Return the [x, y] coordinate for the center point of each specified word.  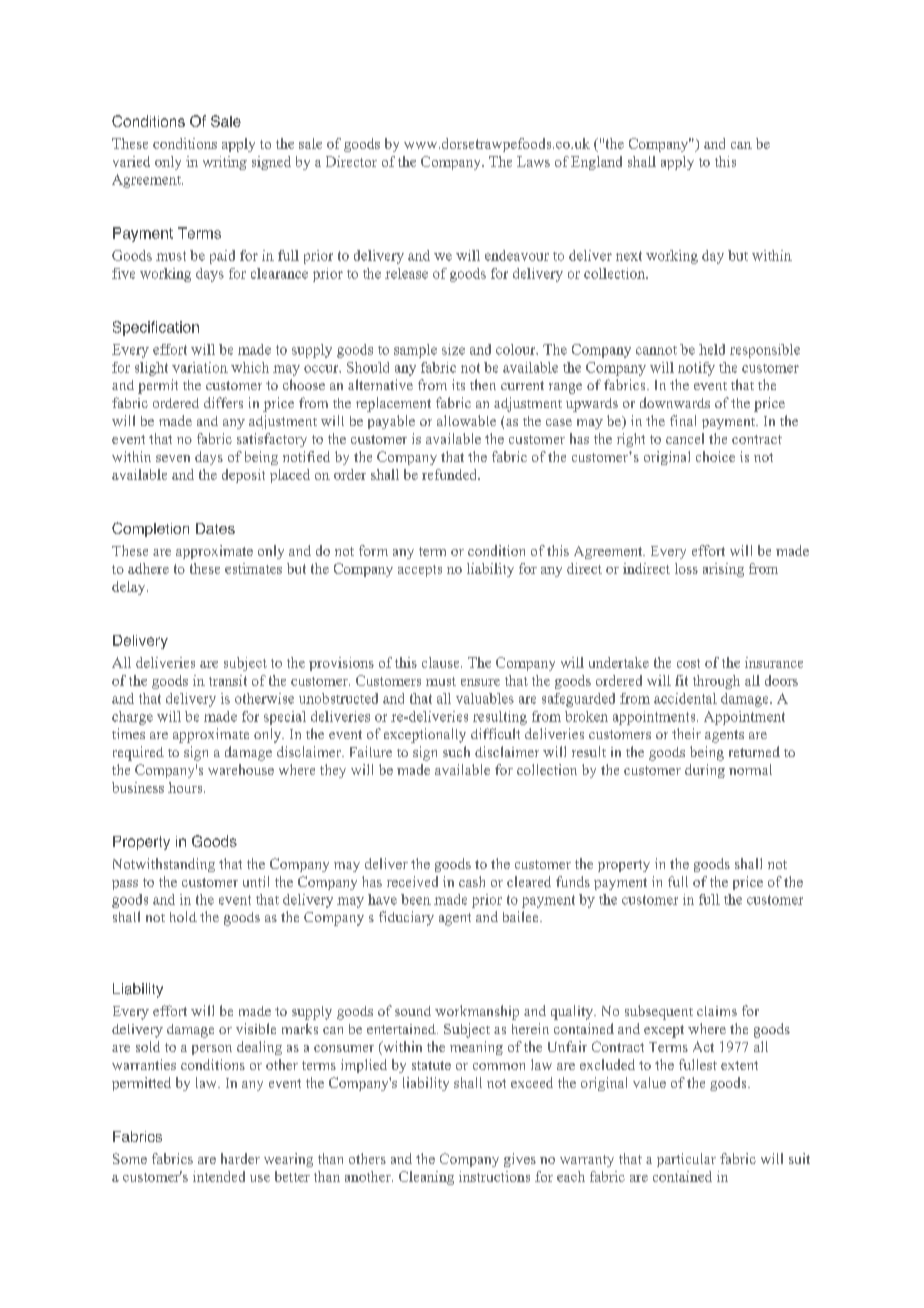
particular [686, 1160]
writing [225, 163]
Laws [533, 161]
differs [223, 402]
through [716, 682]
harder [240, 1158]
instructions [494, 1176]
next [629, 256]
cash [472, 881]
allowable [466, 420]
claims [717, 1011]
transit [228, 680]
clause [442, 662]
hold [183, 916]
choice [715, 456]
